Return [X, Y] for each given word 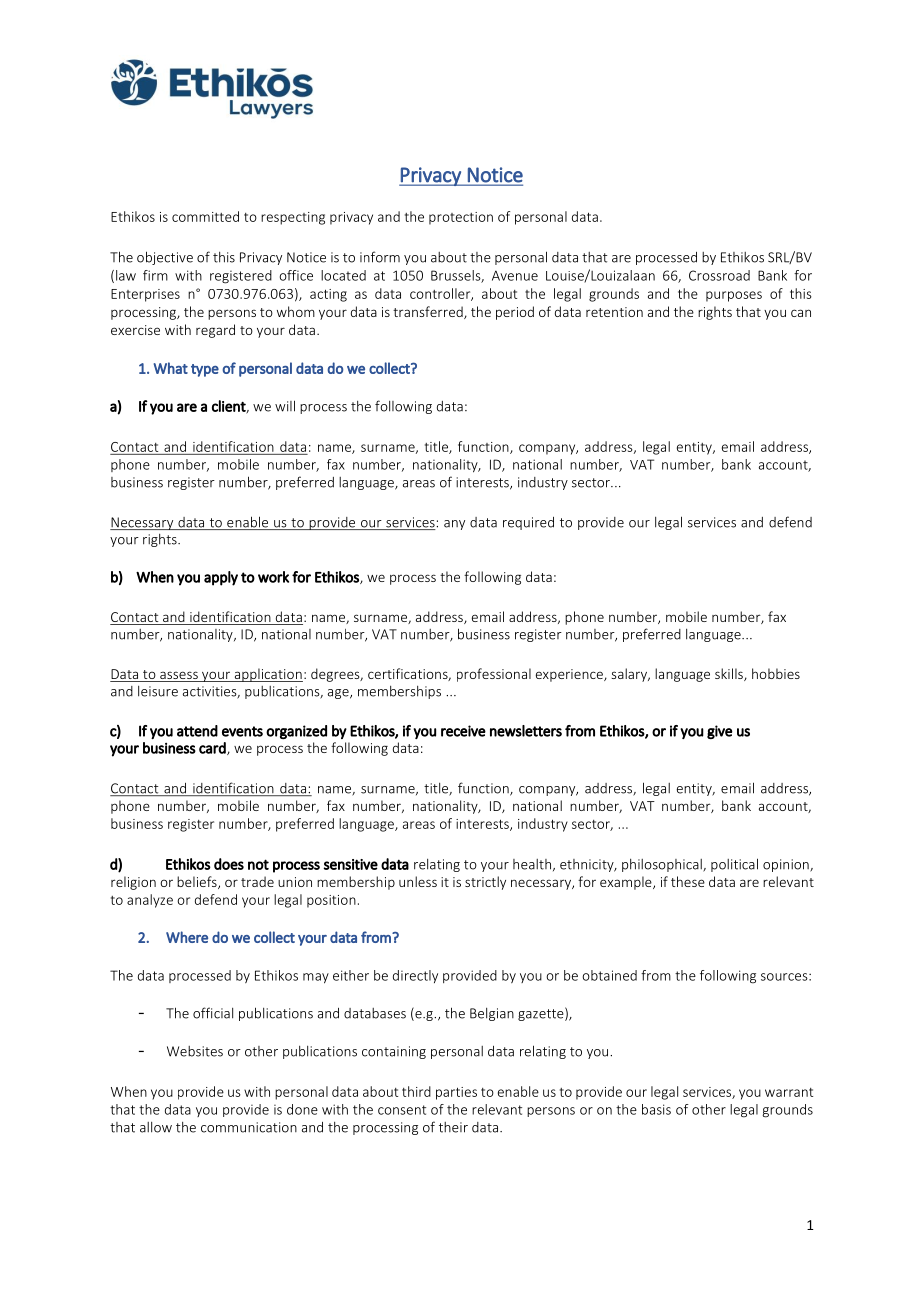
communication [249, 1127]
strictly [485, 883]
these [688, 881]
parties [456, 1093]
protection [461, 218]
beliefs [198, 882]
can [801, 313]
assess [179, 676]
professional [494, 675]
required [528, 523]
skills [730, 674]
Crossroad [719, 275]
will [285, 406]
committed [205, 216]
